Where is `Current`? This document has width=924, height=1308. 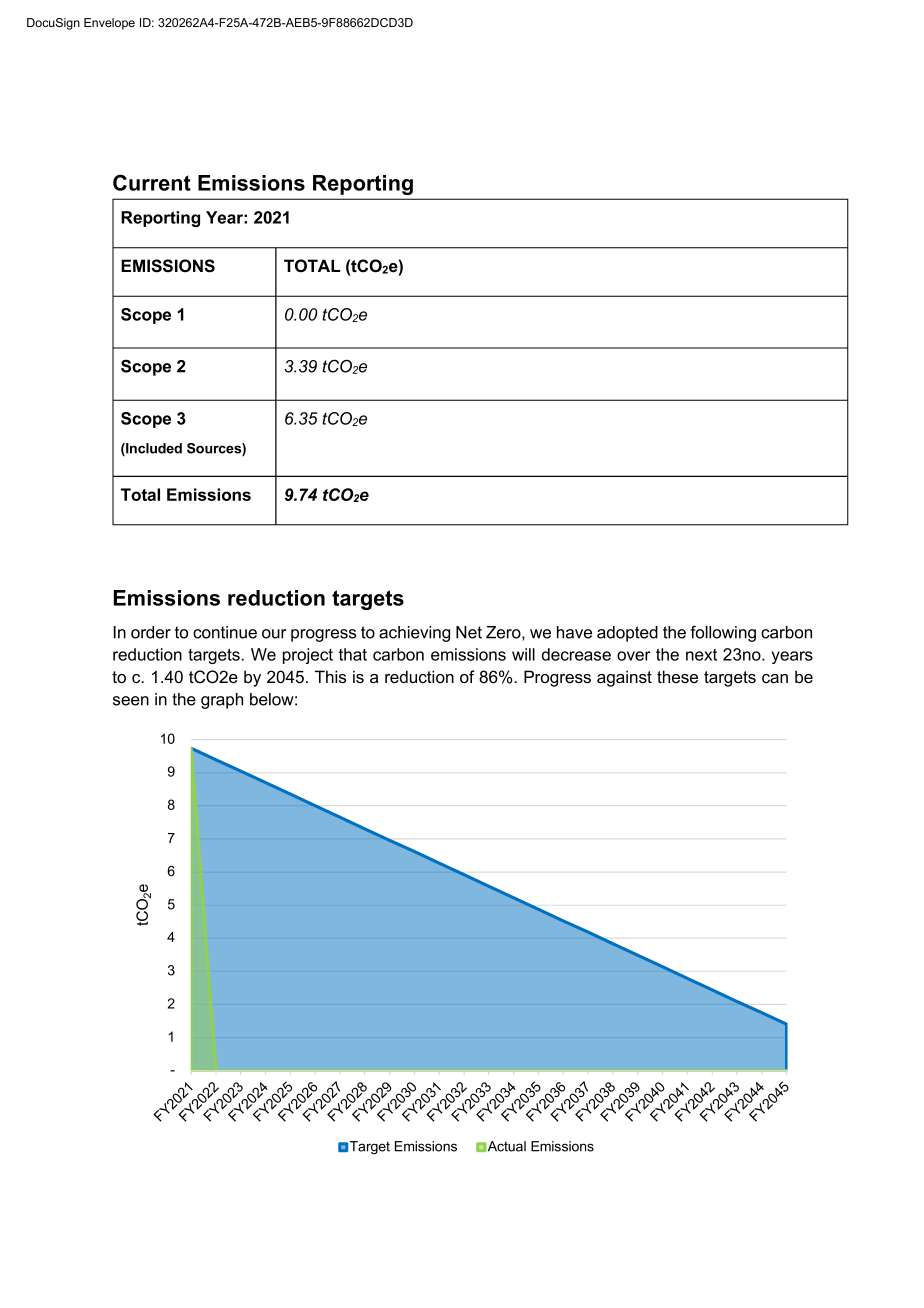 Current is located at coordinates (152, 182).
